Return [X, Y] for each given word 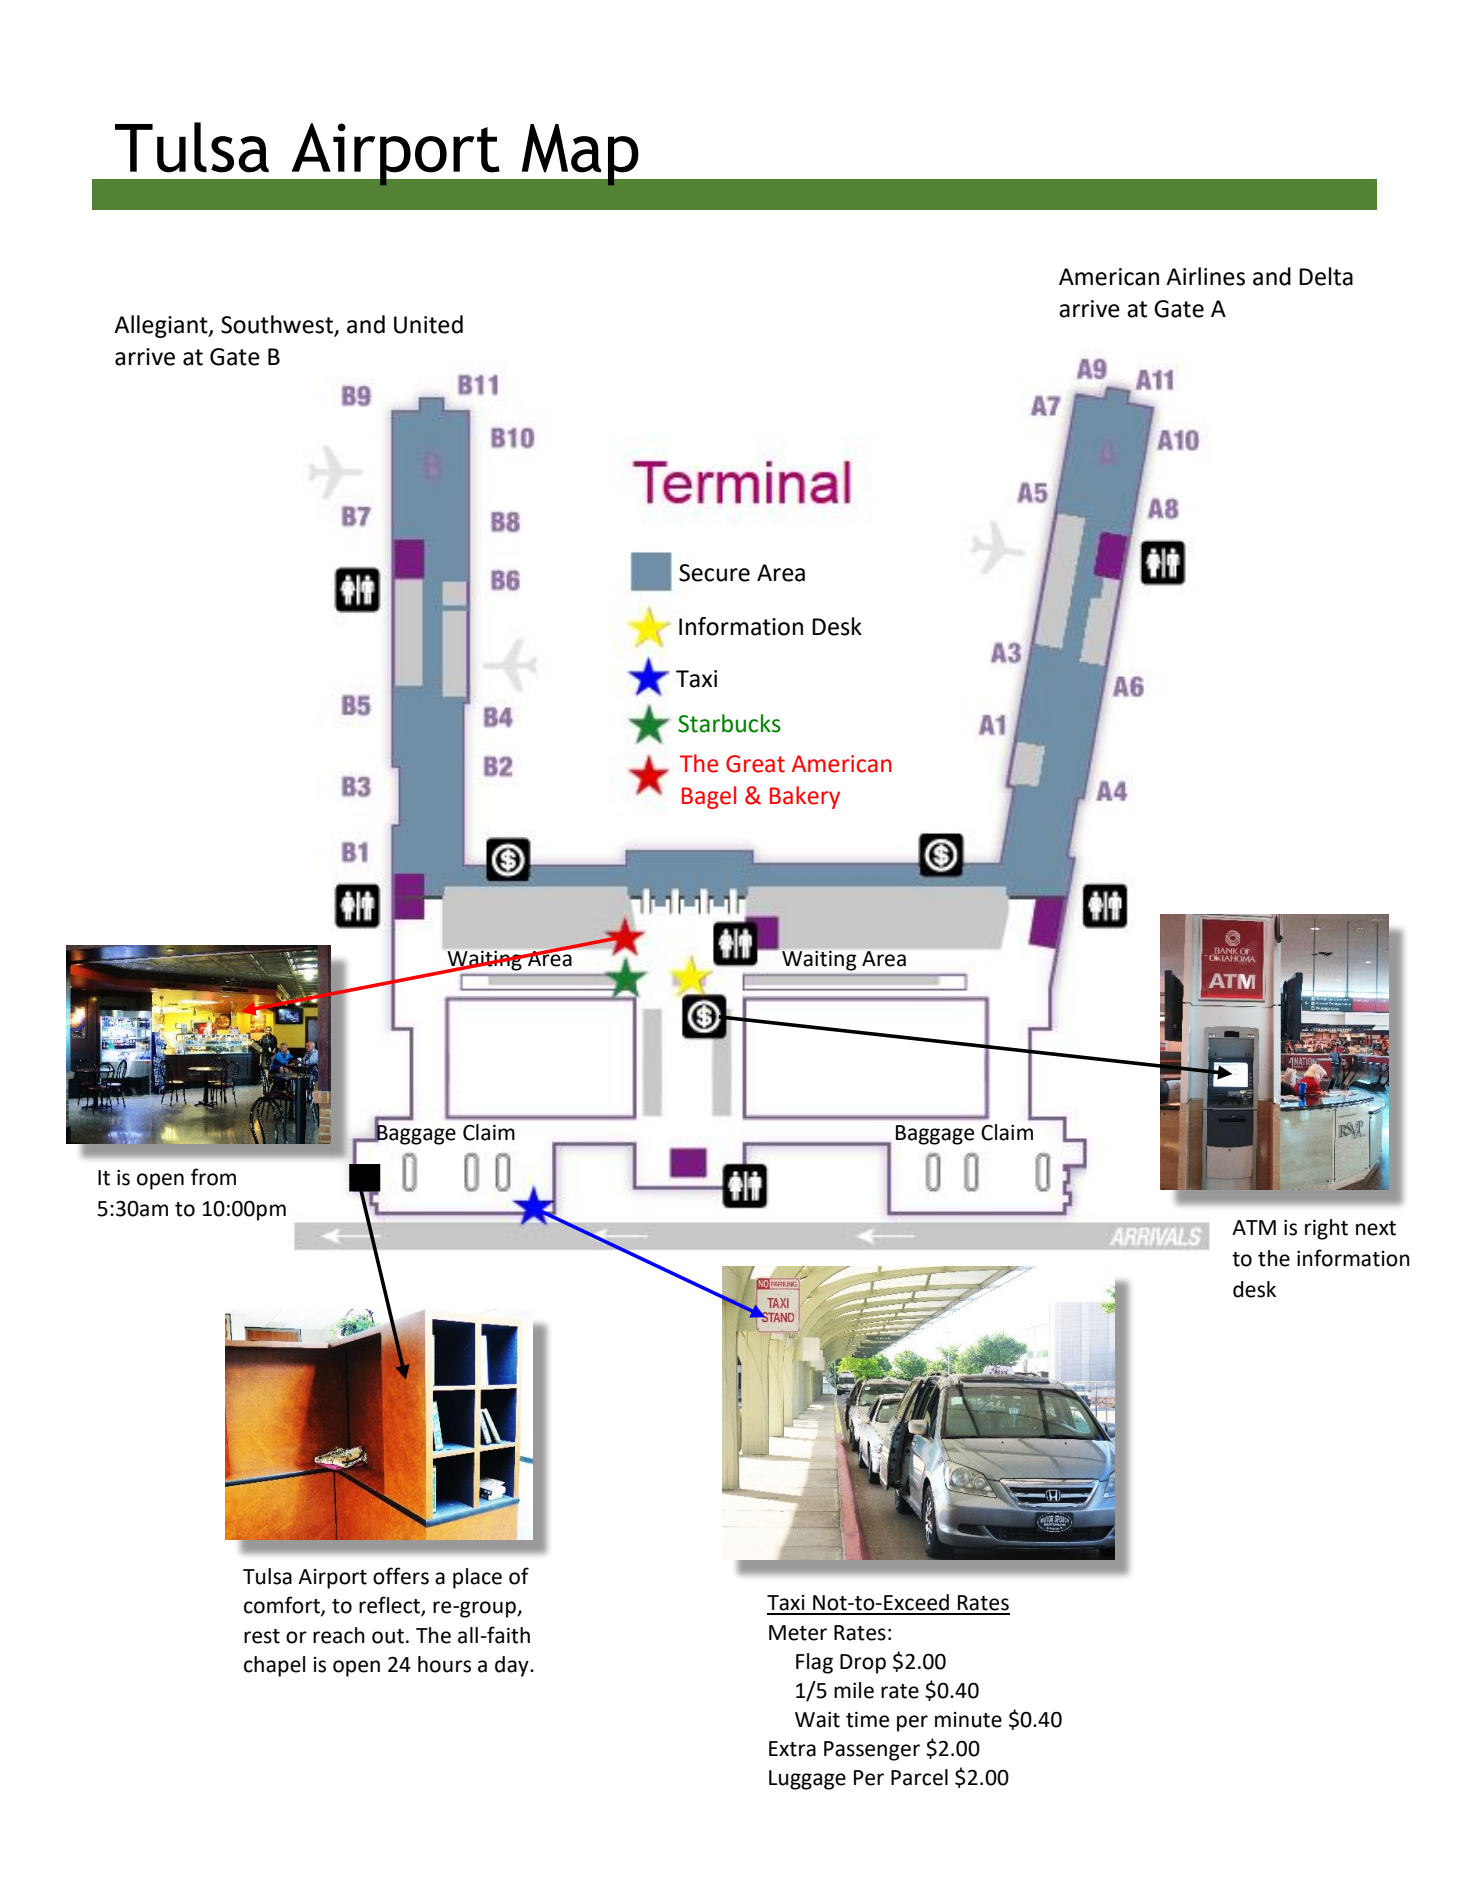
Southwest [278, 325]
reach [339, 1635]
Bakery [805, 797]
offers [401, 1576]
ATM [1254, 1227]
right [1326, 1229]
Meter [798, 1633]
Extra [792, 1749]
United [428, 324]
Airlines [1205, 276]
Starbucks [729, 723]
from [213, 1177]
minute [968, 1720]
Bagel [709, 797]
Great [755, 764]
